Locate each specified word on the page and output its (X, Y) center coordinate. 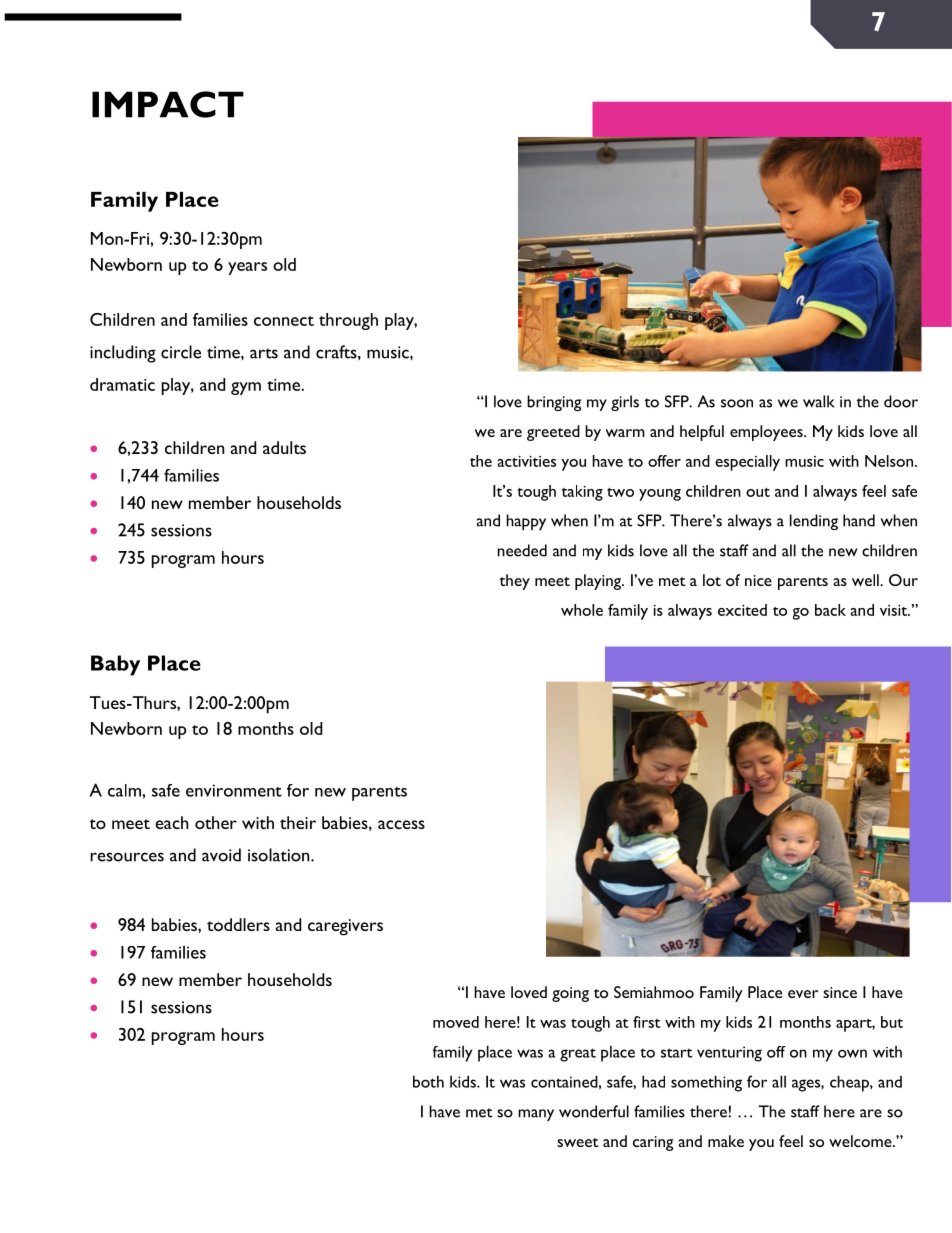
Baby (115, 665)
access (401, 824)
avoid (221, 855)
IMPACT (168, 104)
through (348, 321)
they (514, 582)
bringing (554, 403)
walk (818, 401)
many (536, 1115)
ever (803, 994)
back (830, 610)
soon (737, 403)
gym (246, 388)
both (428, 1081)
